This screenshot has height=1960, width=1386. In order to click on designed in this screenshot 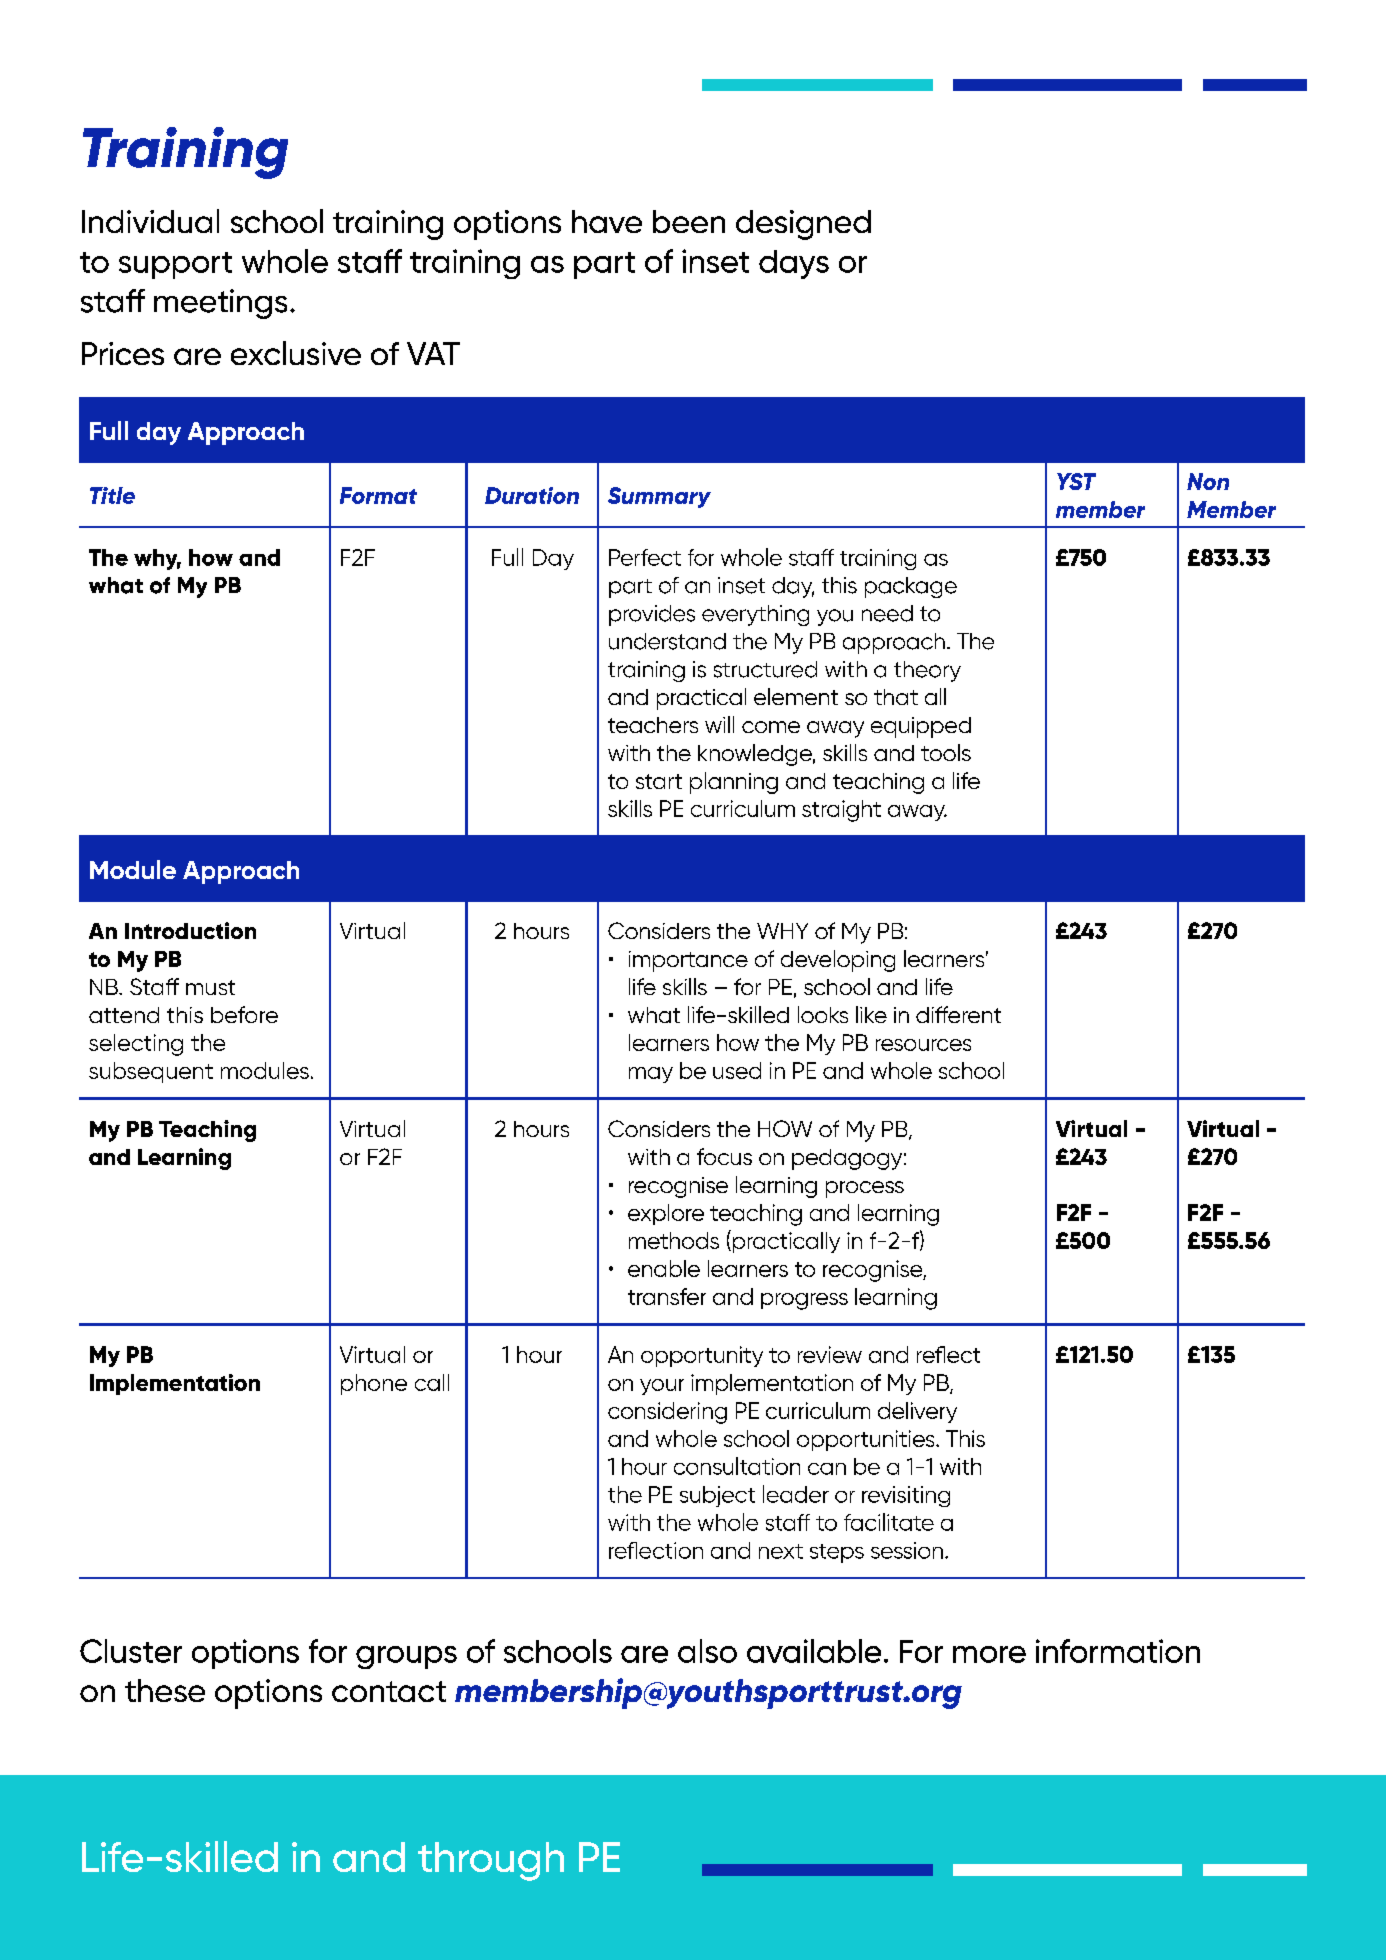, I will do `click(803, 225)`.
